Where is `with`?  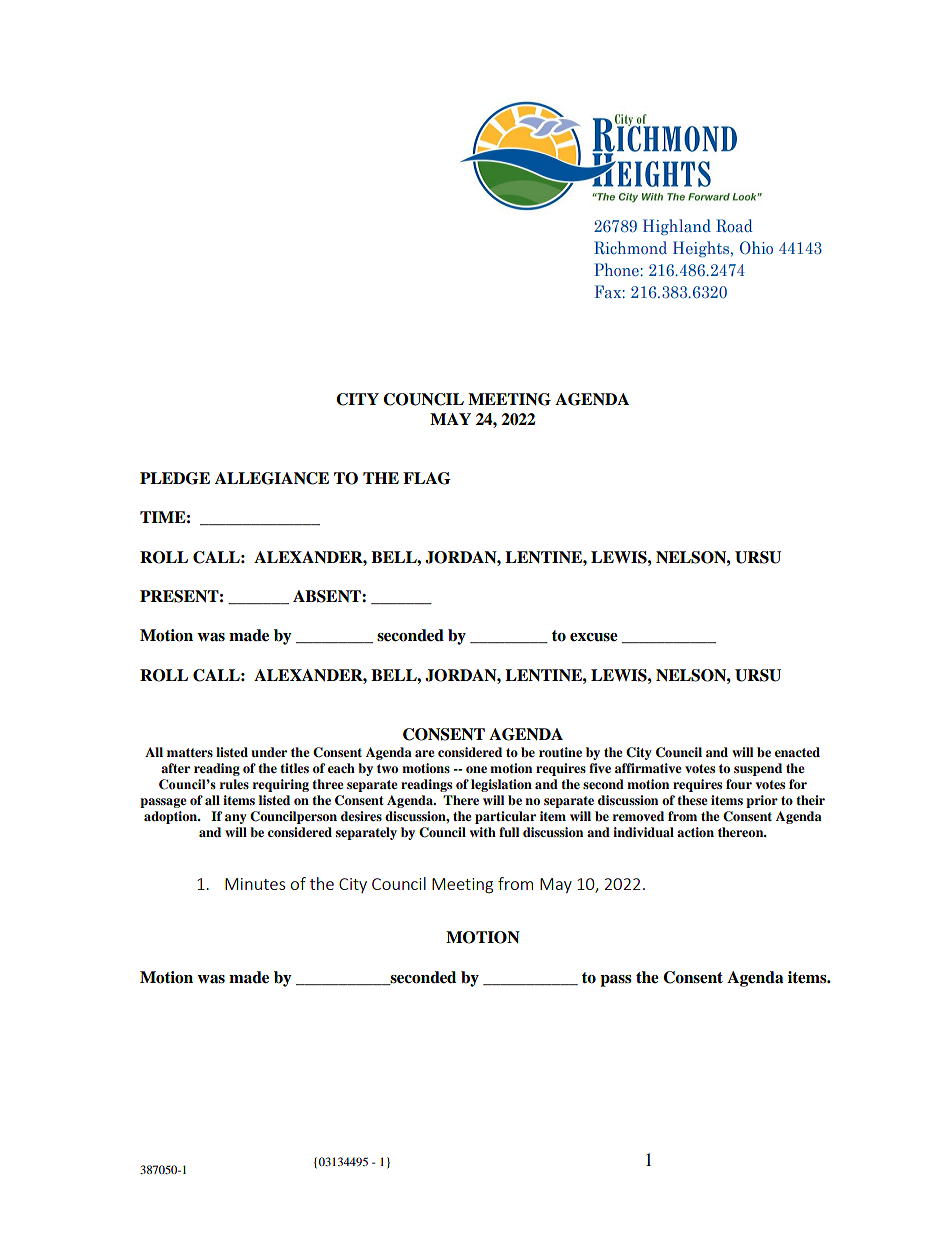 with is located at coordinates (483, 832).
